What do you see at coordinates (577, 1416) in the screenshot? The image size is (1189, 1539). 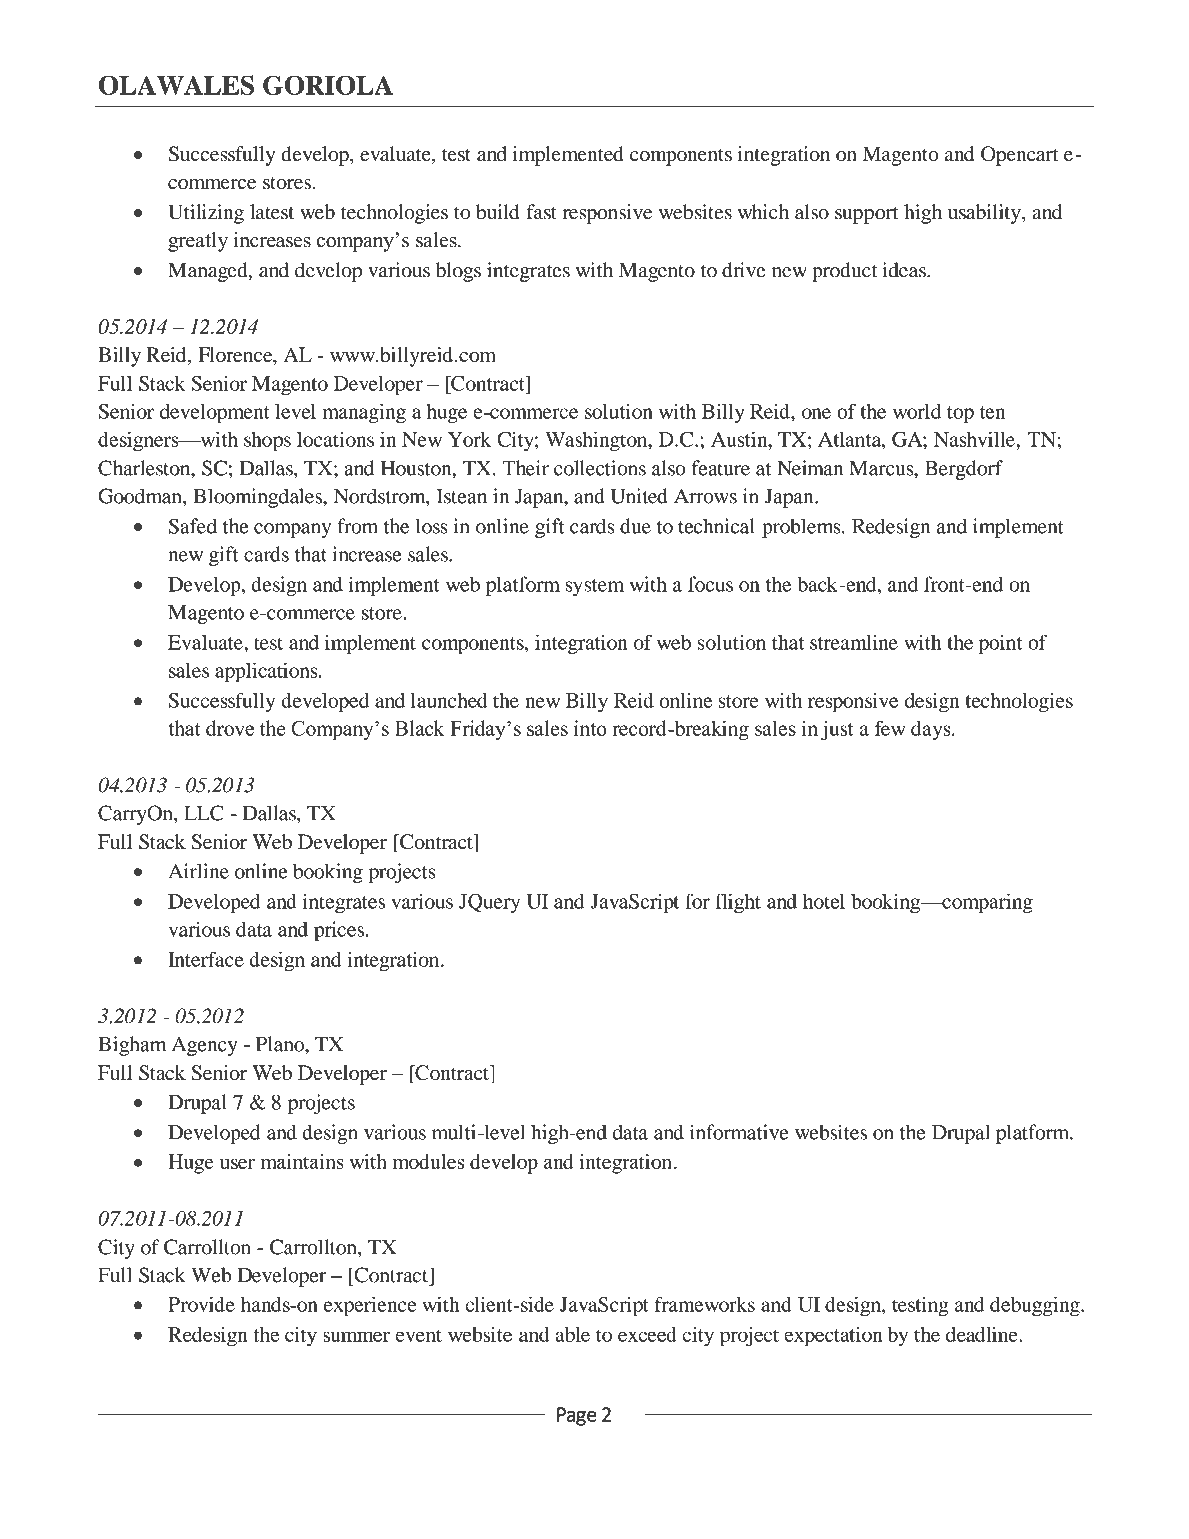 I see `Page` at bounding box center [577, 1416].
